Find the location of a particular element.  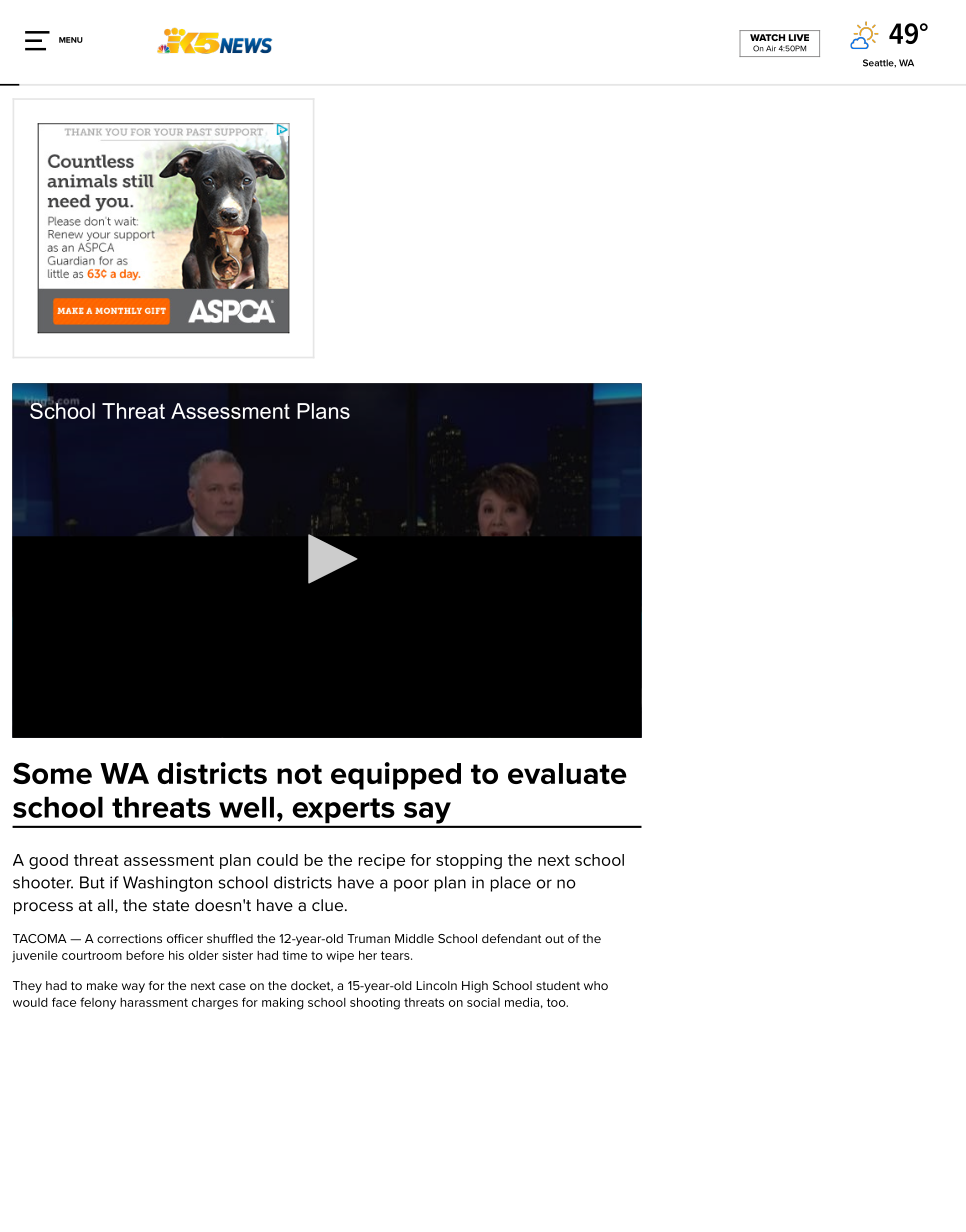

recipe is located at coordinates (382, 861).
